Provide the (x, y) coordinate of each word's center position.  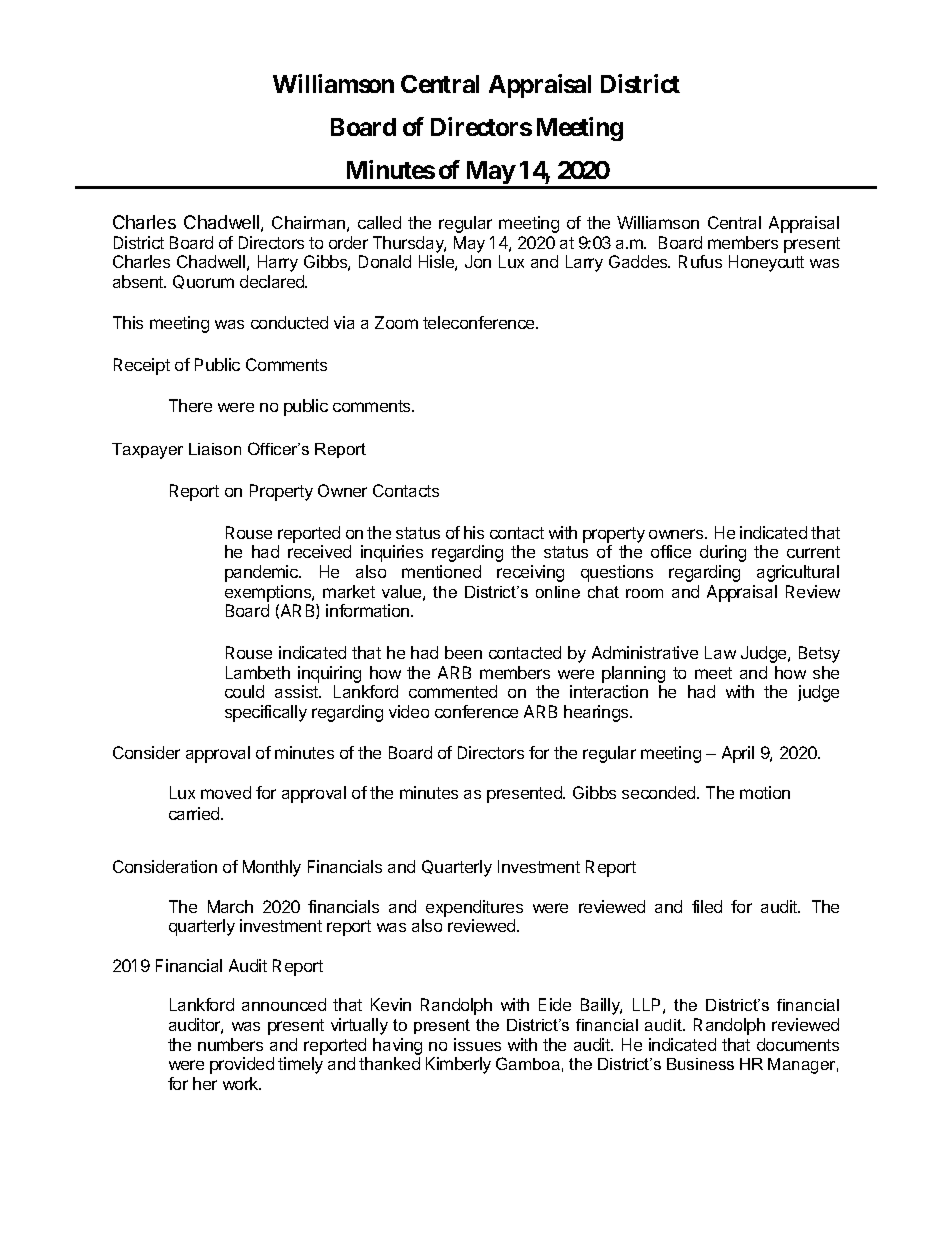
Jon (478, 261)
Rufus (700, 261)
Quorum (203, 282)
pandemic (263, 573)
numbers (230, 1044)
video (409, 711)
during (723, 553)
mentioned (441, 571)
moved (226, 792)
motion (765, 792)
